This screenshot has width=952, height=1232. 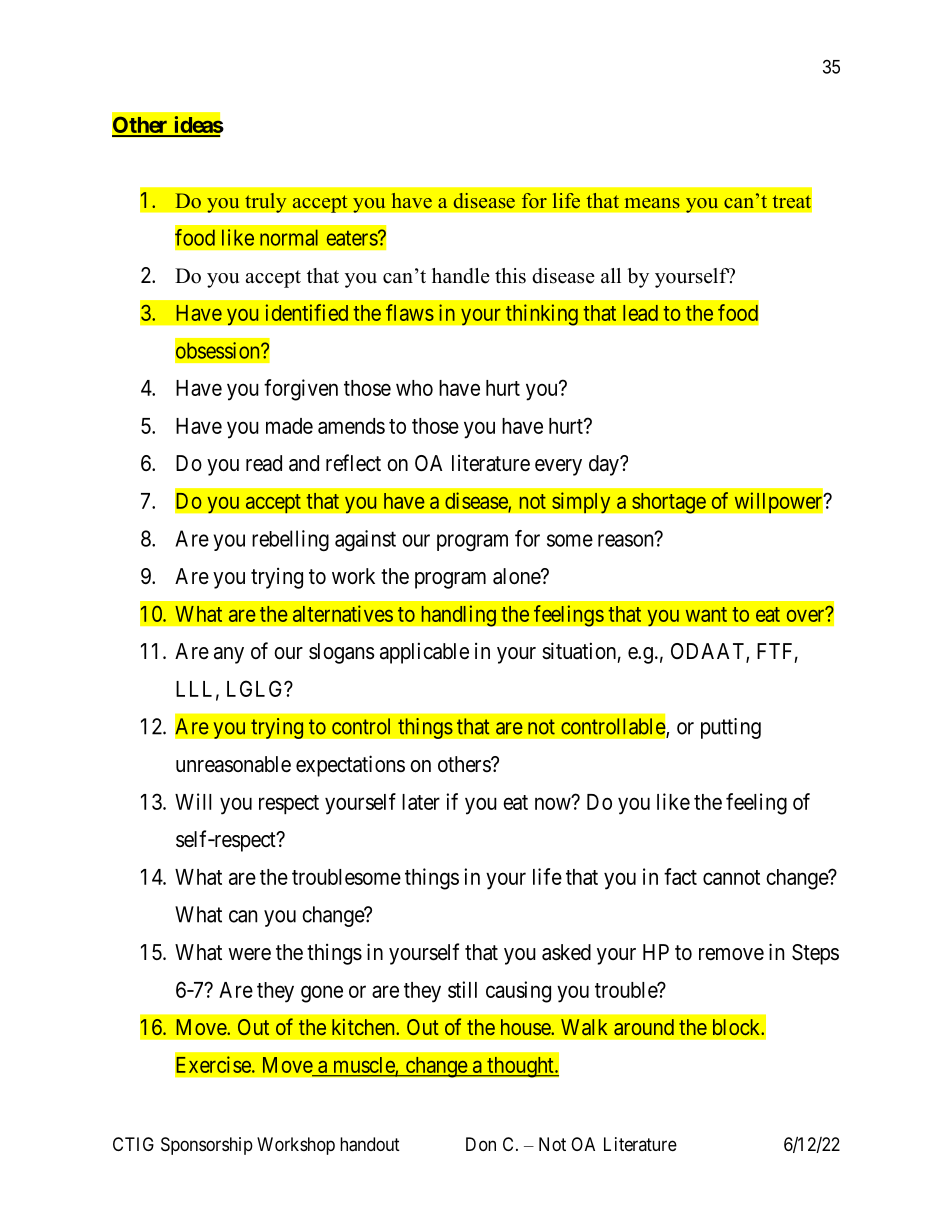 I want to click on putting, so click(x=731, y=728).
